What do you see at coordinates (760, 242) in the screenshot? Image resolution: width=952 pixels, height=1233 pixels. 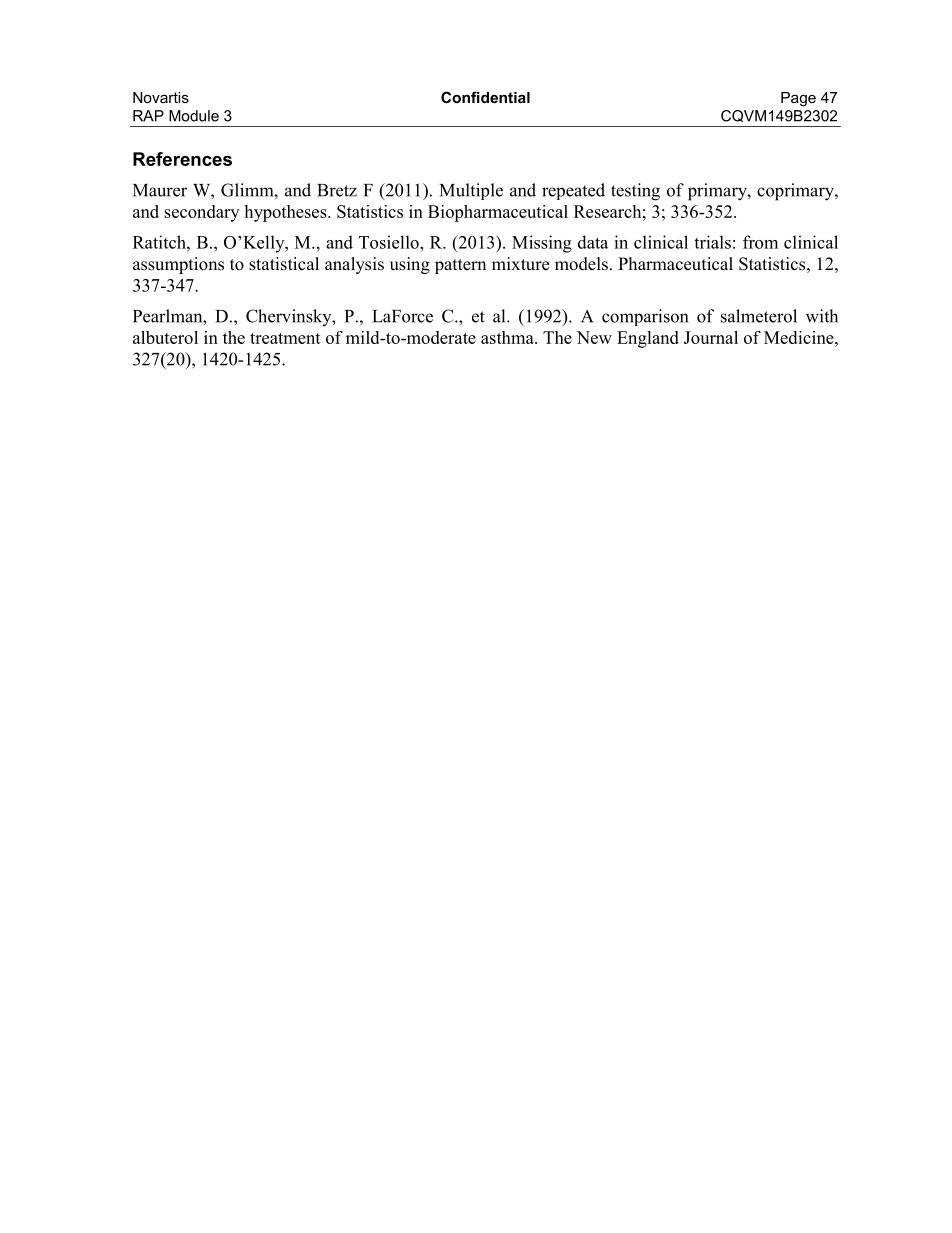 I see `from` at bounding box center [760, 242].
